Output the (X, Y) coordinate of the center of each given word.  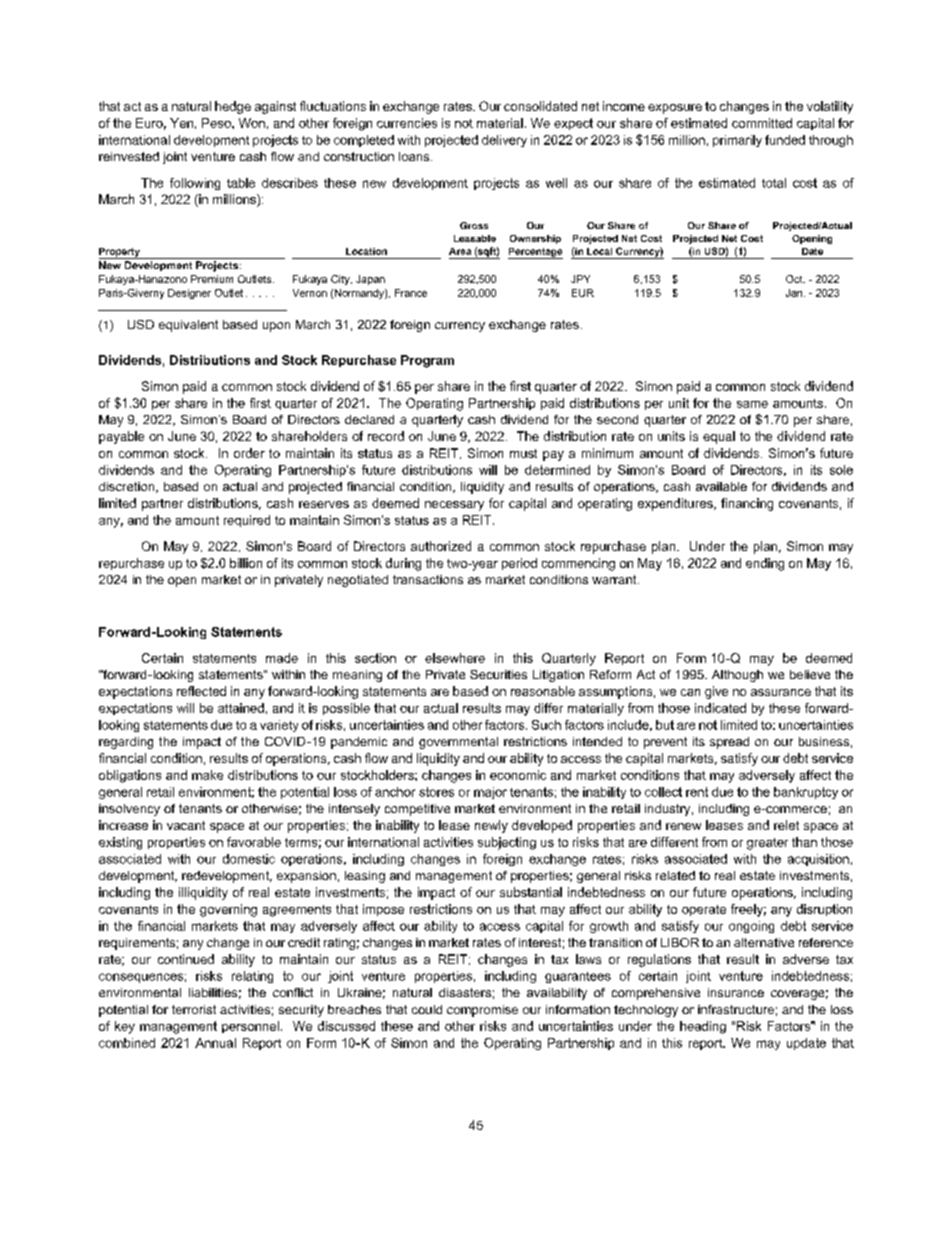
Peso (217, 123)
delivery (504, 141)
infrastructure (736, 1009)
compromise (482, 1011)
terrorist (194, 1009)
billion (246, 563)
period (519, 564)
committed (762, 123)
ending (765, 564)
